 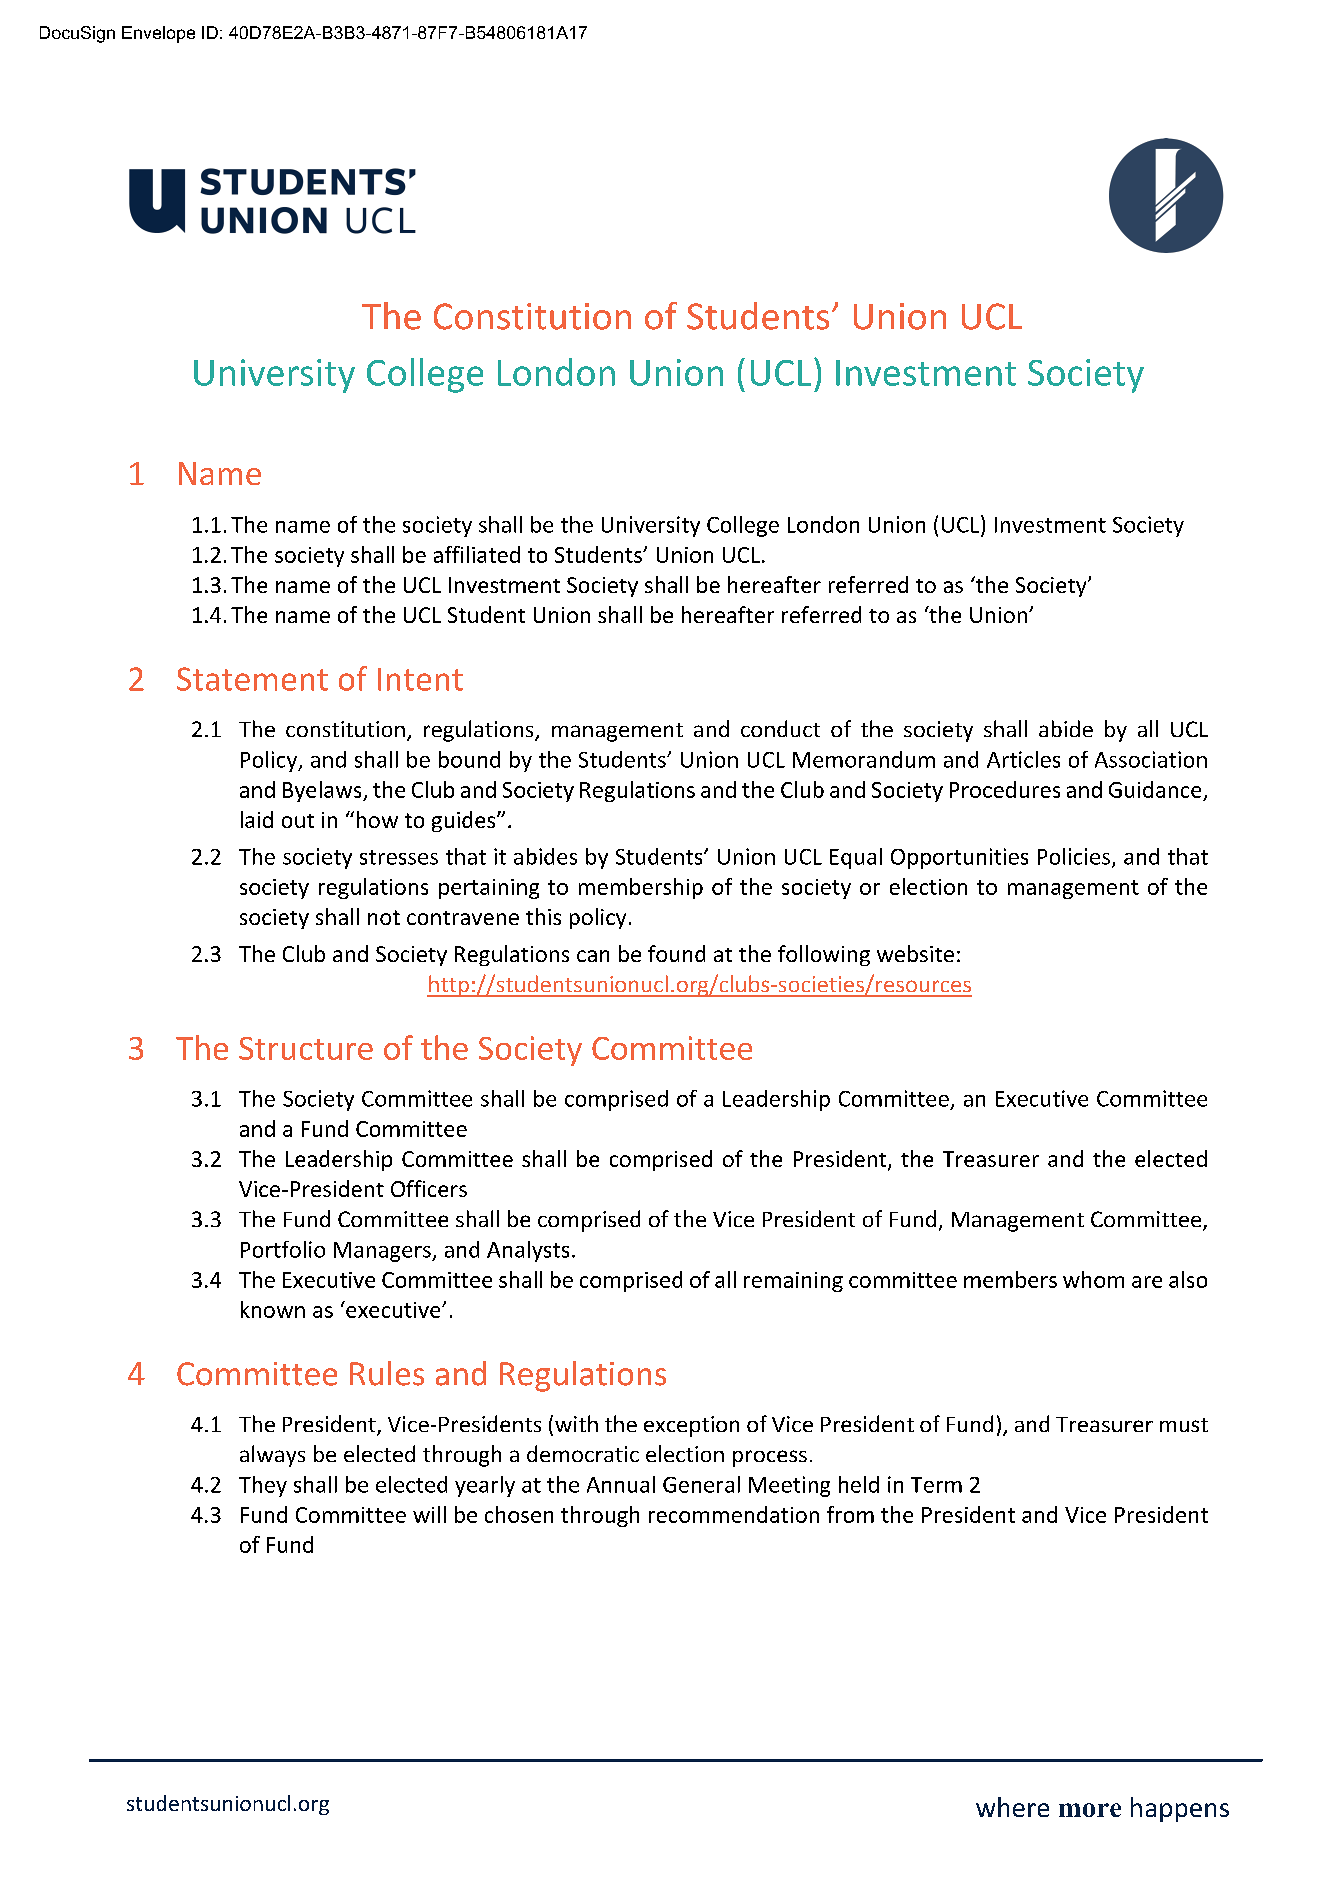 I want to click on Officers, so click(x=429, y=1188).
